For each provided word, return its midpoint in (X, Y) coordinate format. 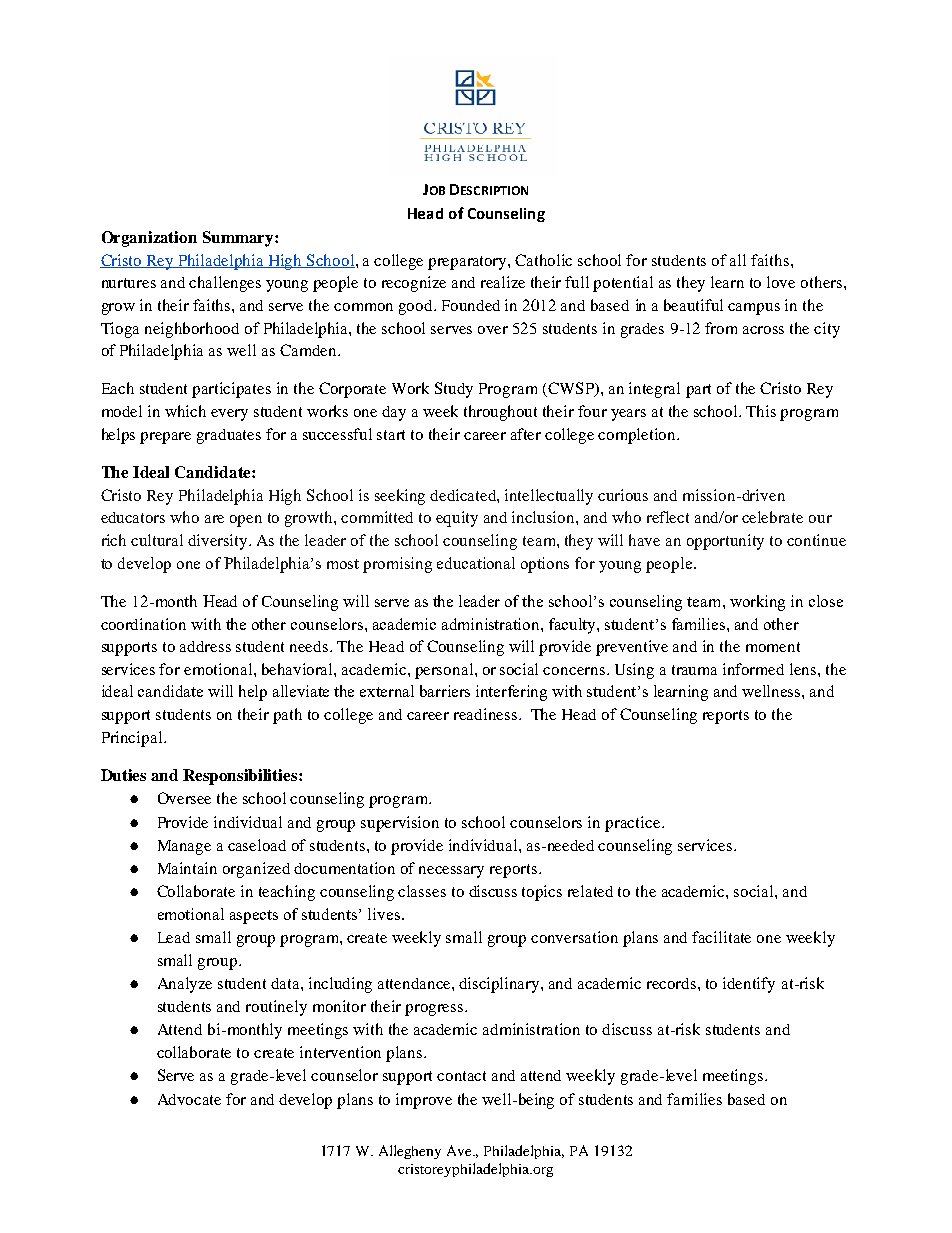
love (781, 282)
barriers (445, 691)
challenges (225, 284)
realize (503, 282)
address (205, 646)
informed (753, 669)
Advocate (189, 1099)
